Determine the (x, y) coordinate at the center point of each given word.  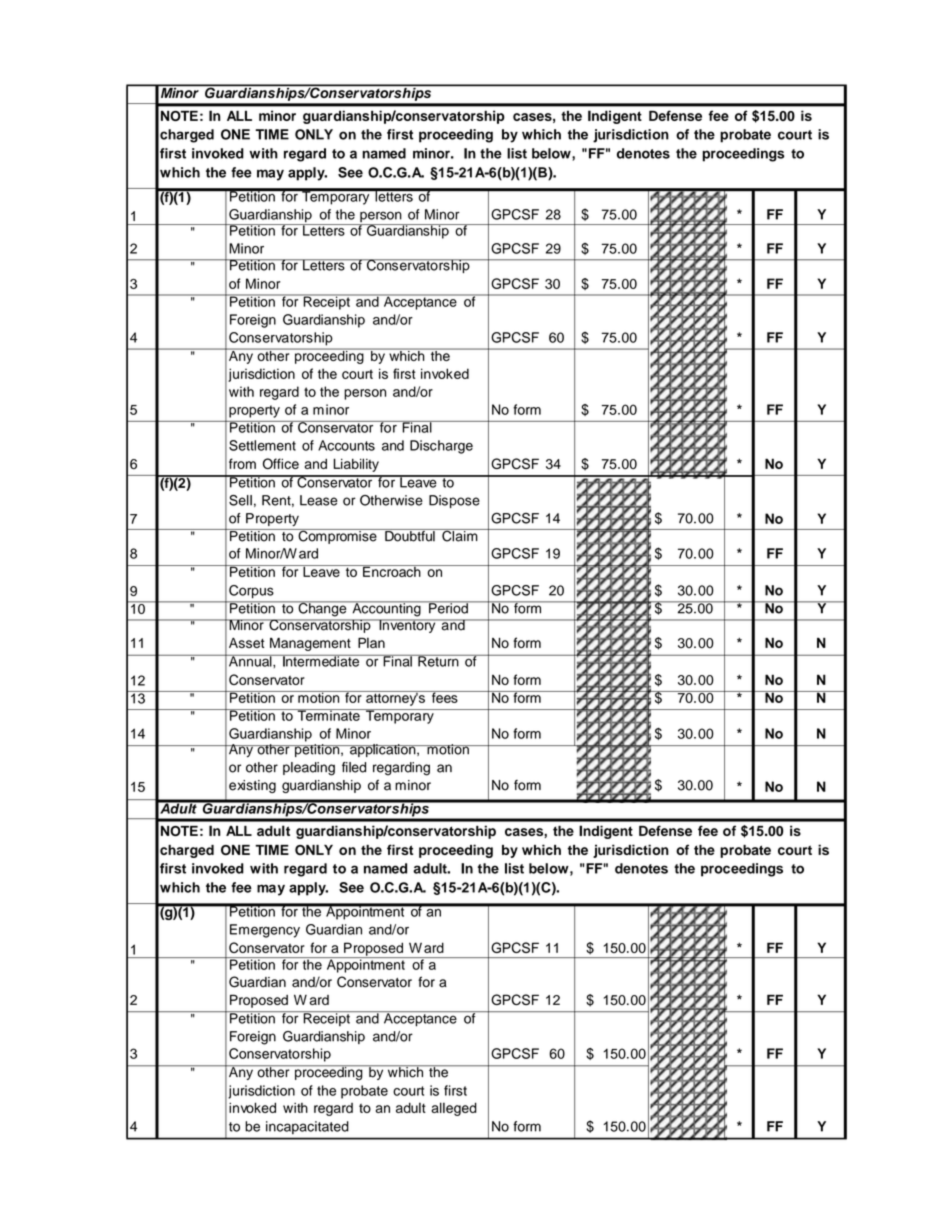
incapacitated (307, 1127)
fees (445, 697)
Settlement (262, 445)
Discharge (441, 447)
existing (252, 786)
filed (354, 767)
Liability (356, 465)
